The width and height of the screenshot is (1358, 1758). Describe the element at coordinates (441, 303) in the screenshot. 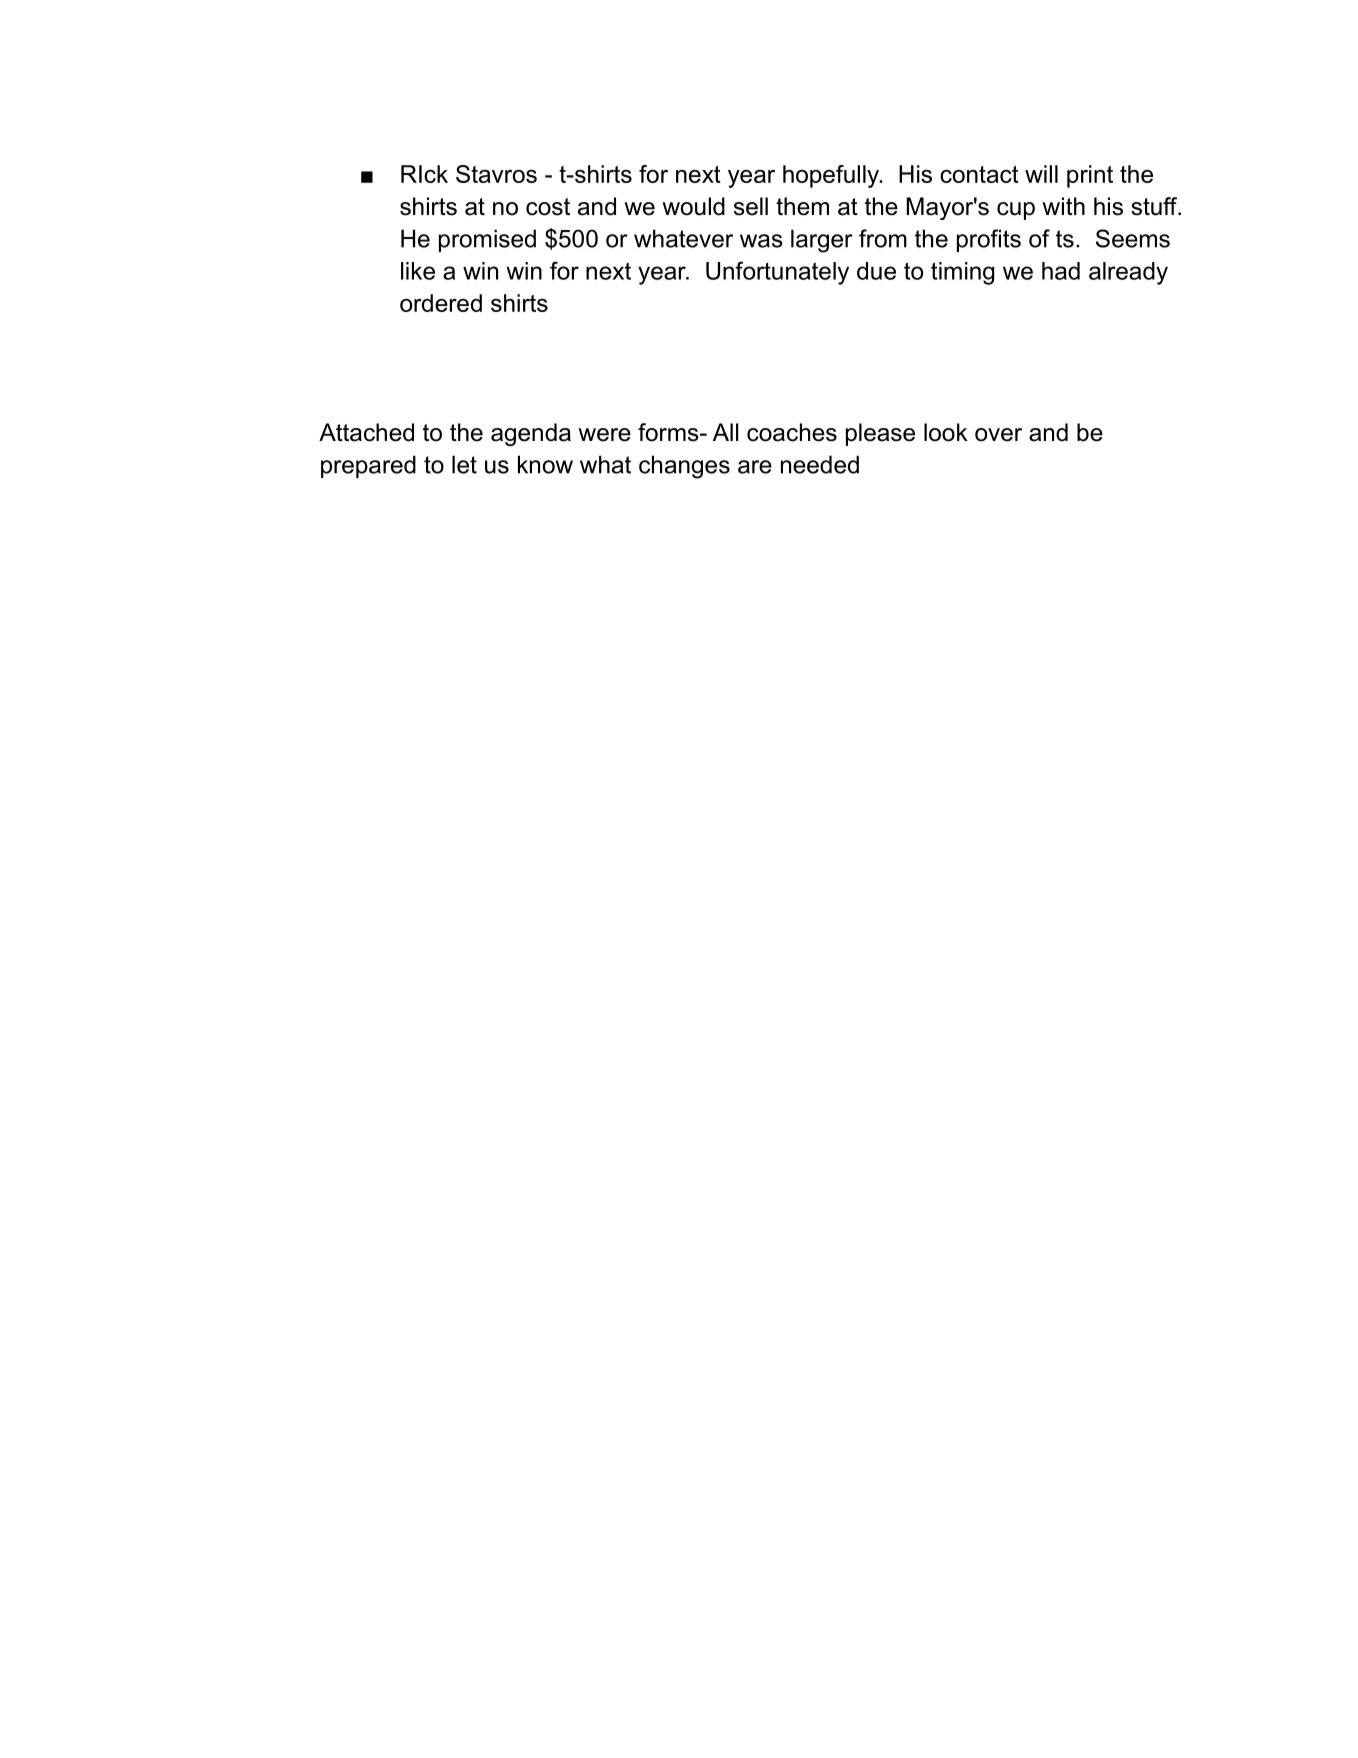

I see `ordered` at that location.
